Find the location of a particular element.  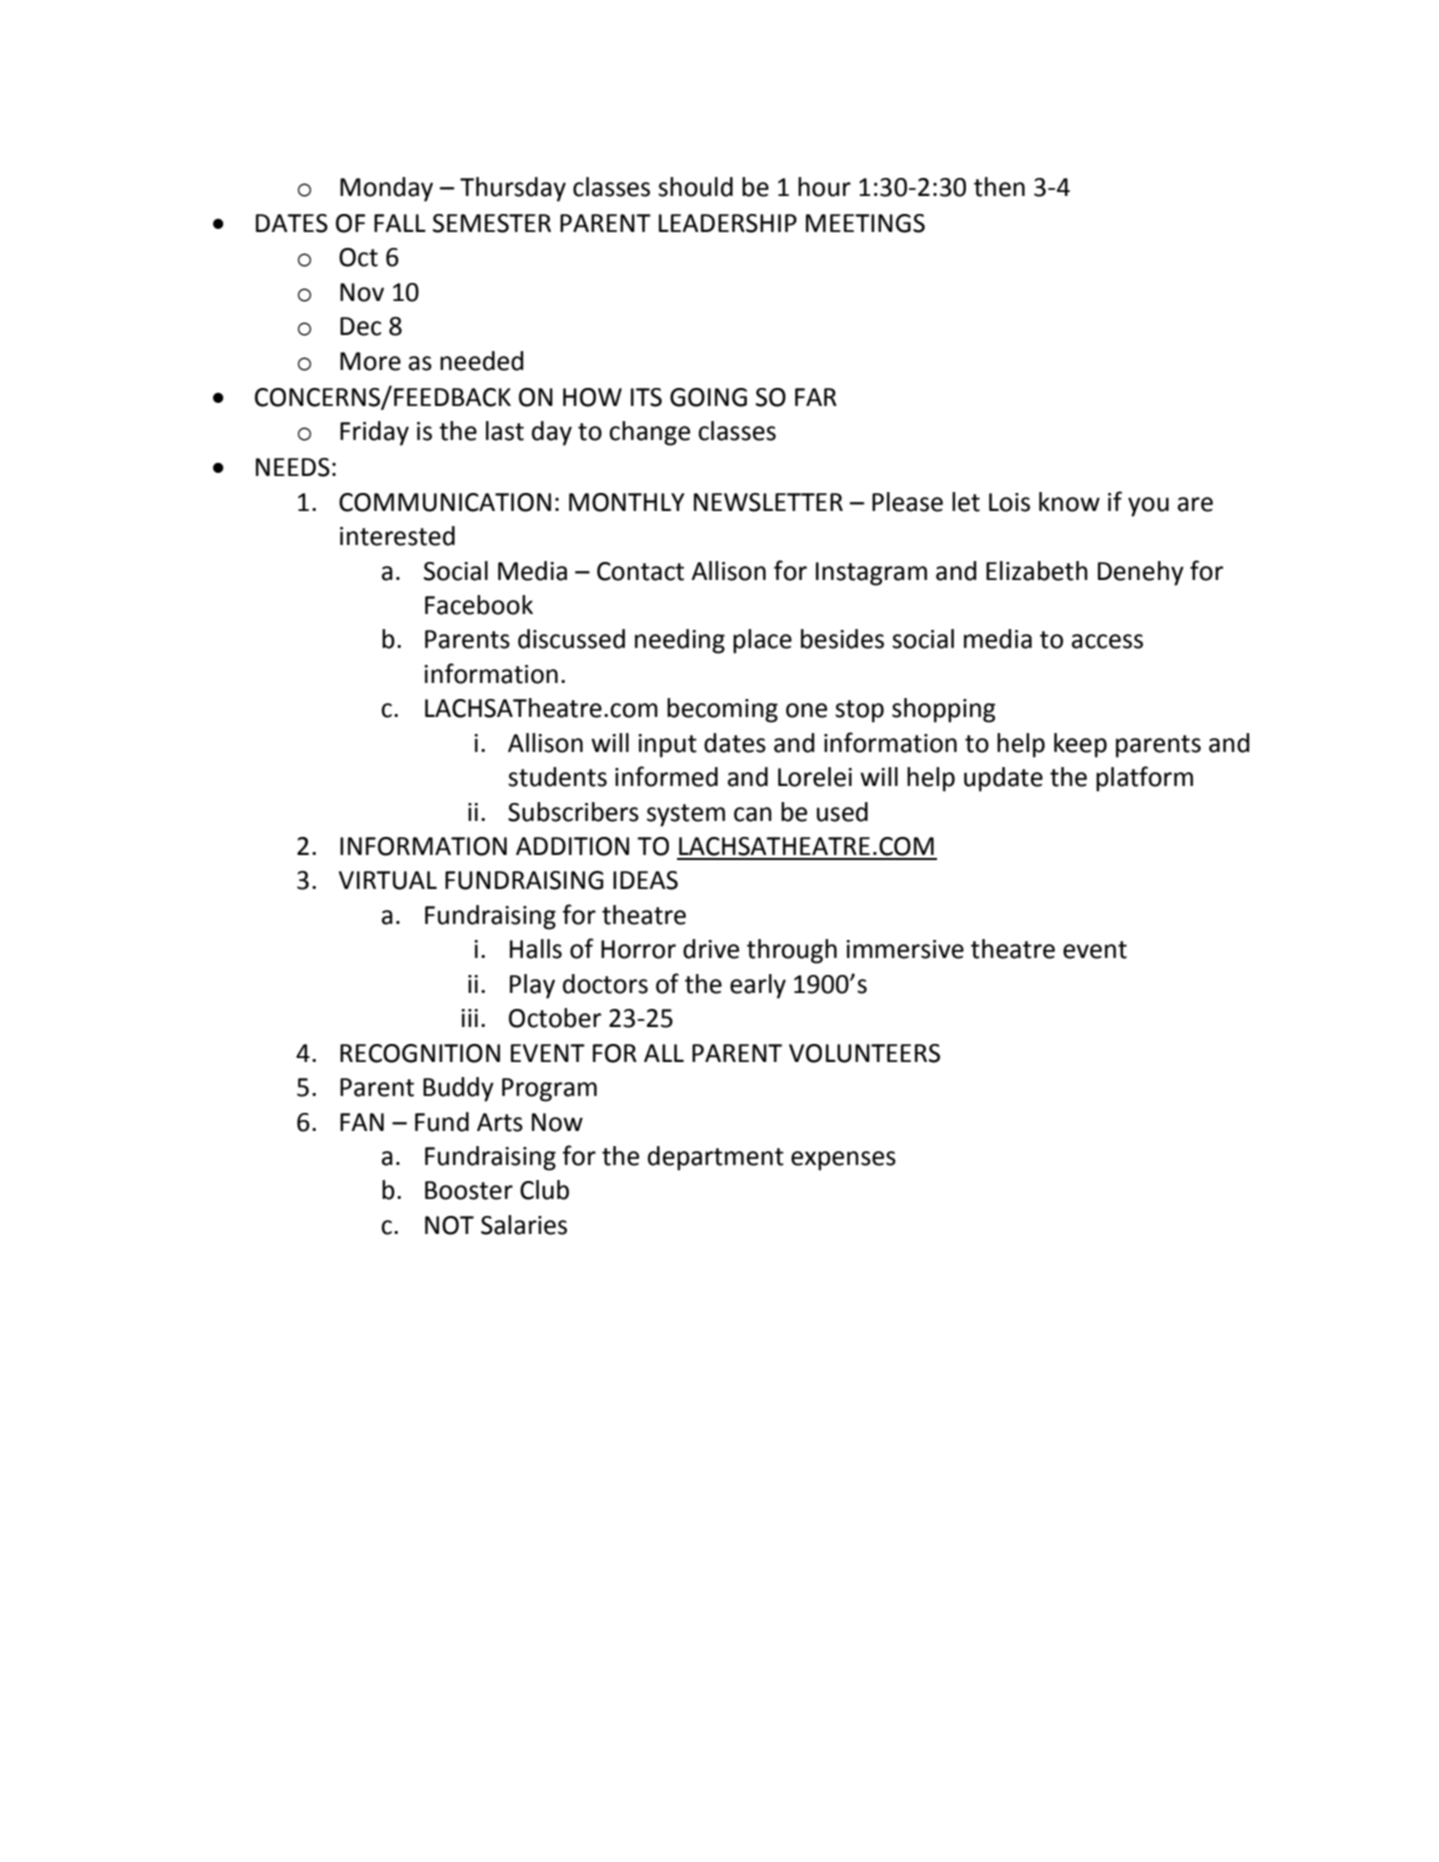

NEWSLETTER is located at coordinates (768, 502).
